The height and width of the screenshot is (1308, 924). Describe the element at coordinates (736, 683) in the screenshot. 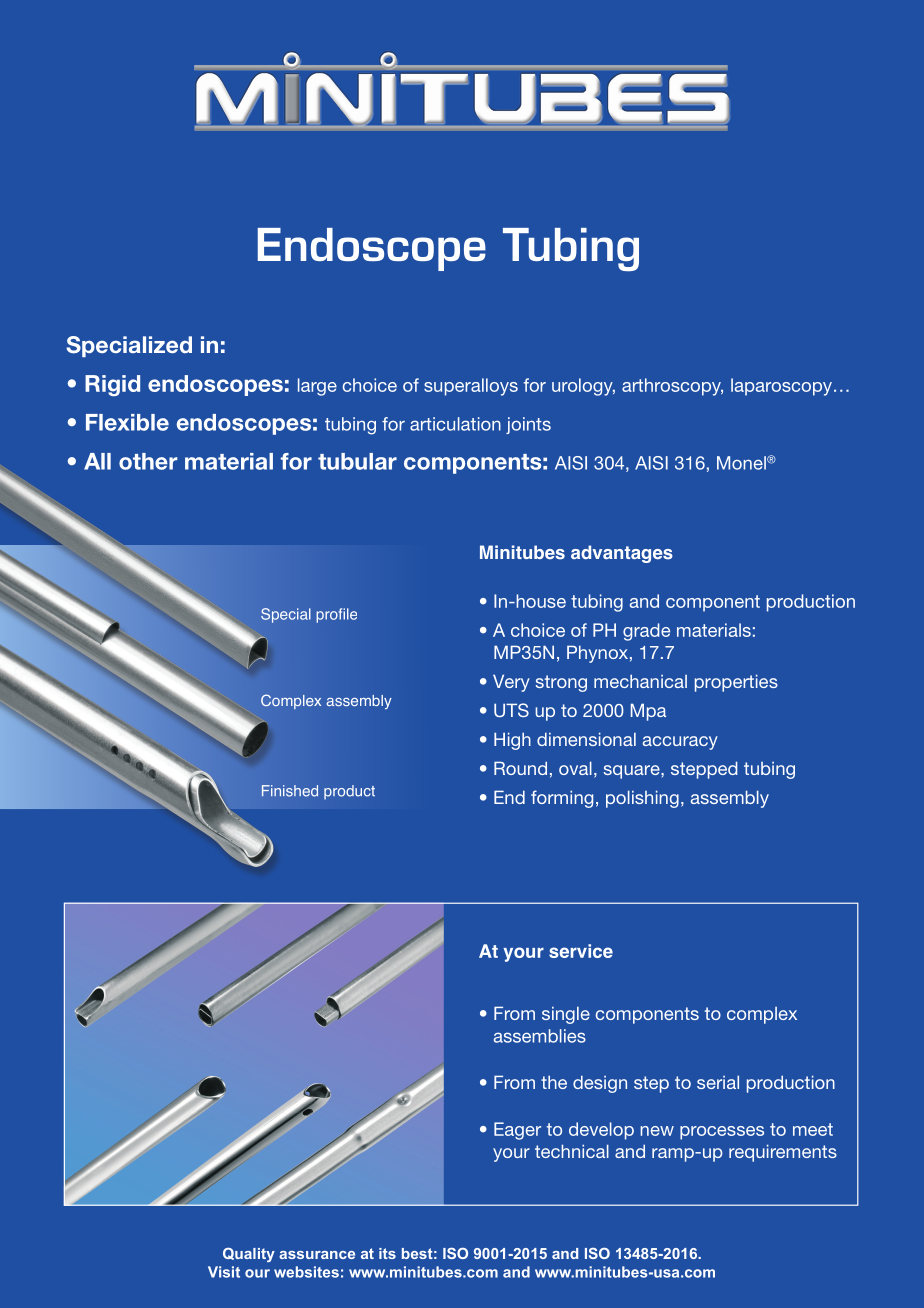

I see `properties` at that location.
